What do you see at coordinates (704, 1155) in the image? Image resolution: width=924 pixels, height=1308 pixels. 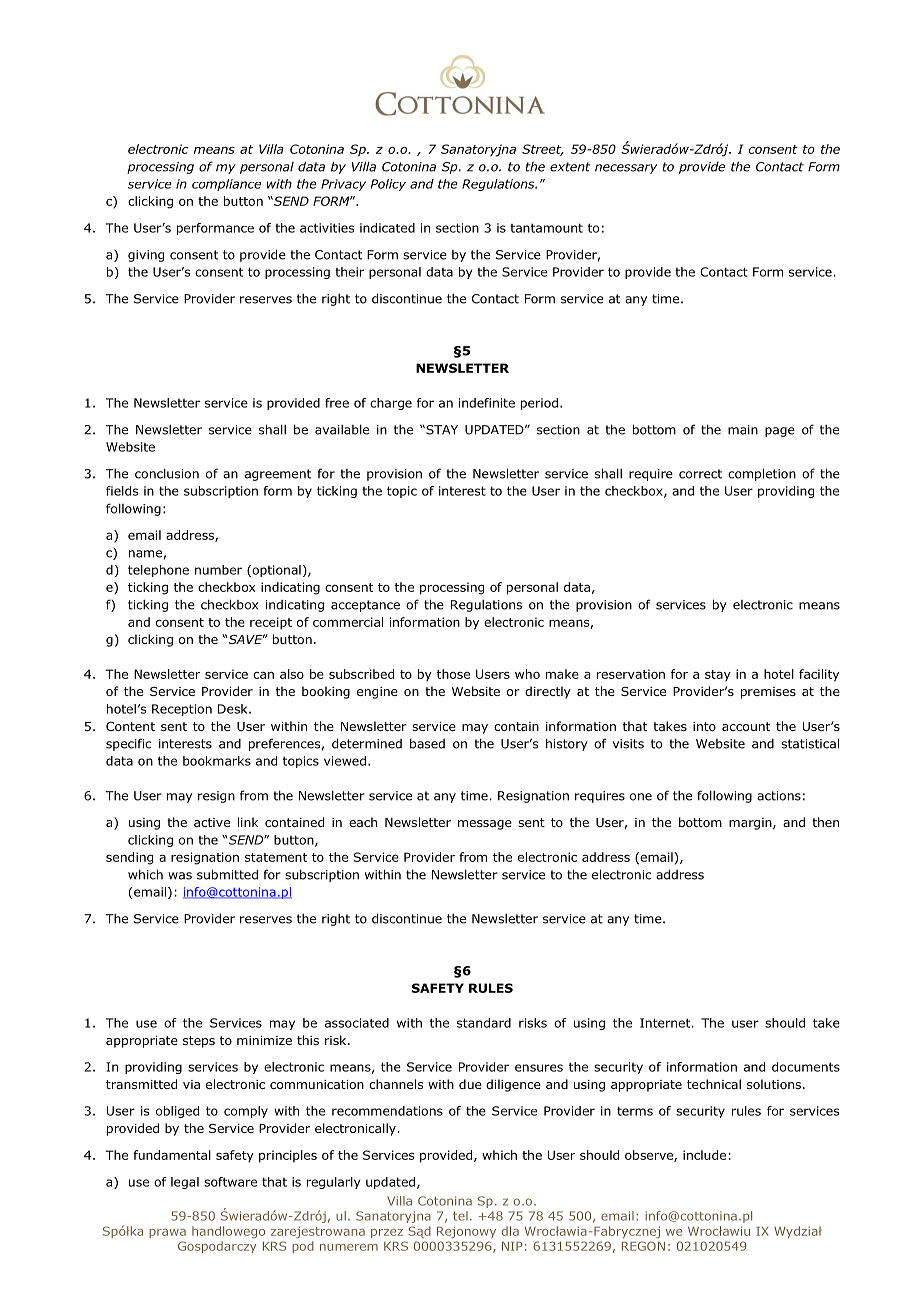 I see `include` at bounding box center [704, 1155].
